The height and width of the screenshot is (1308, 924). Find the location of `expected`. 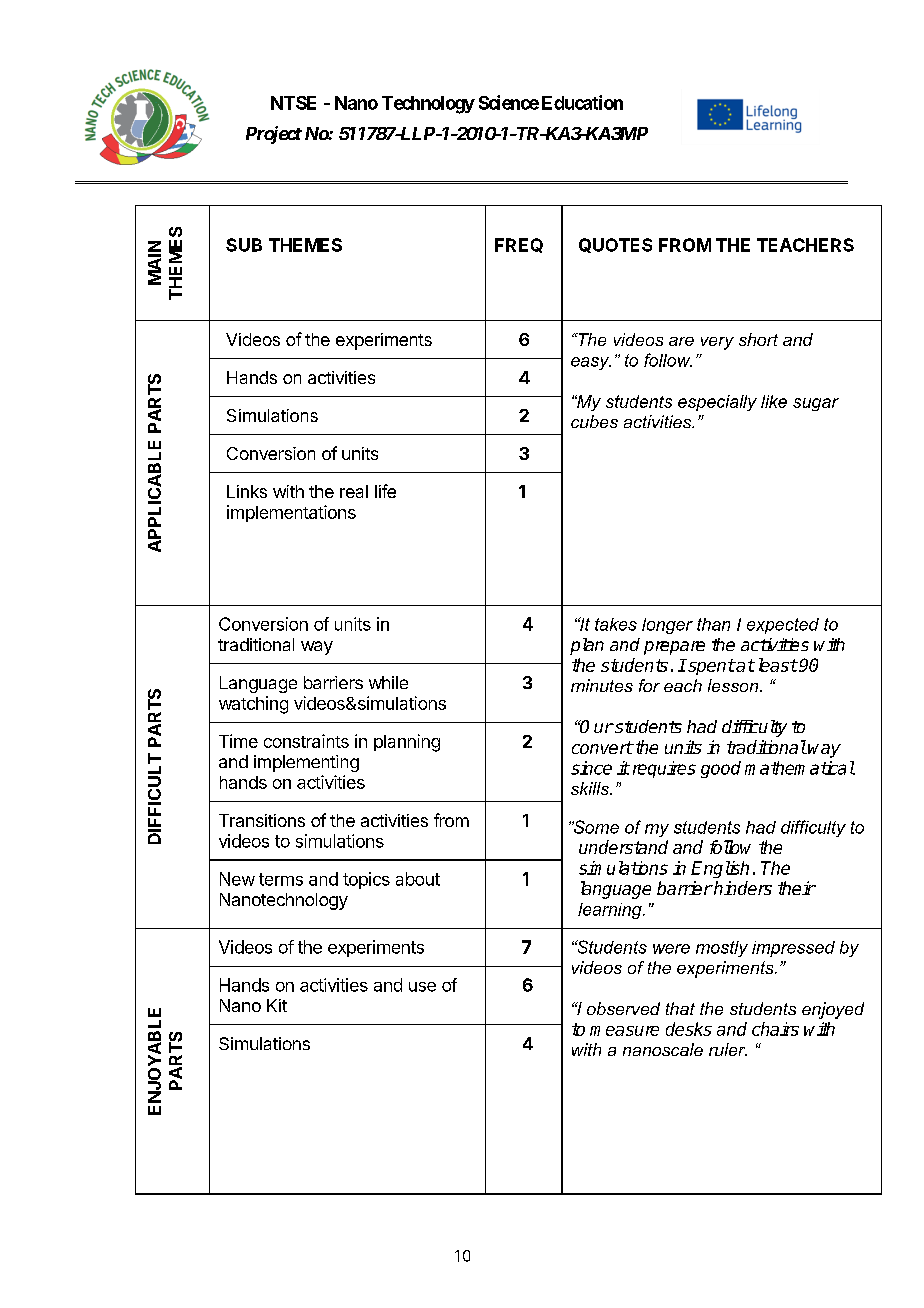

expected is located at coordinates (783, 626).
